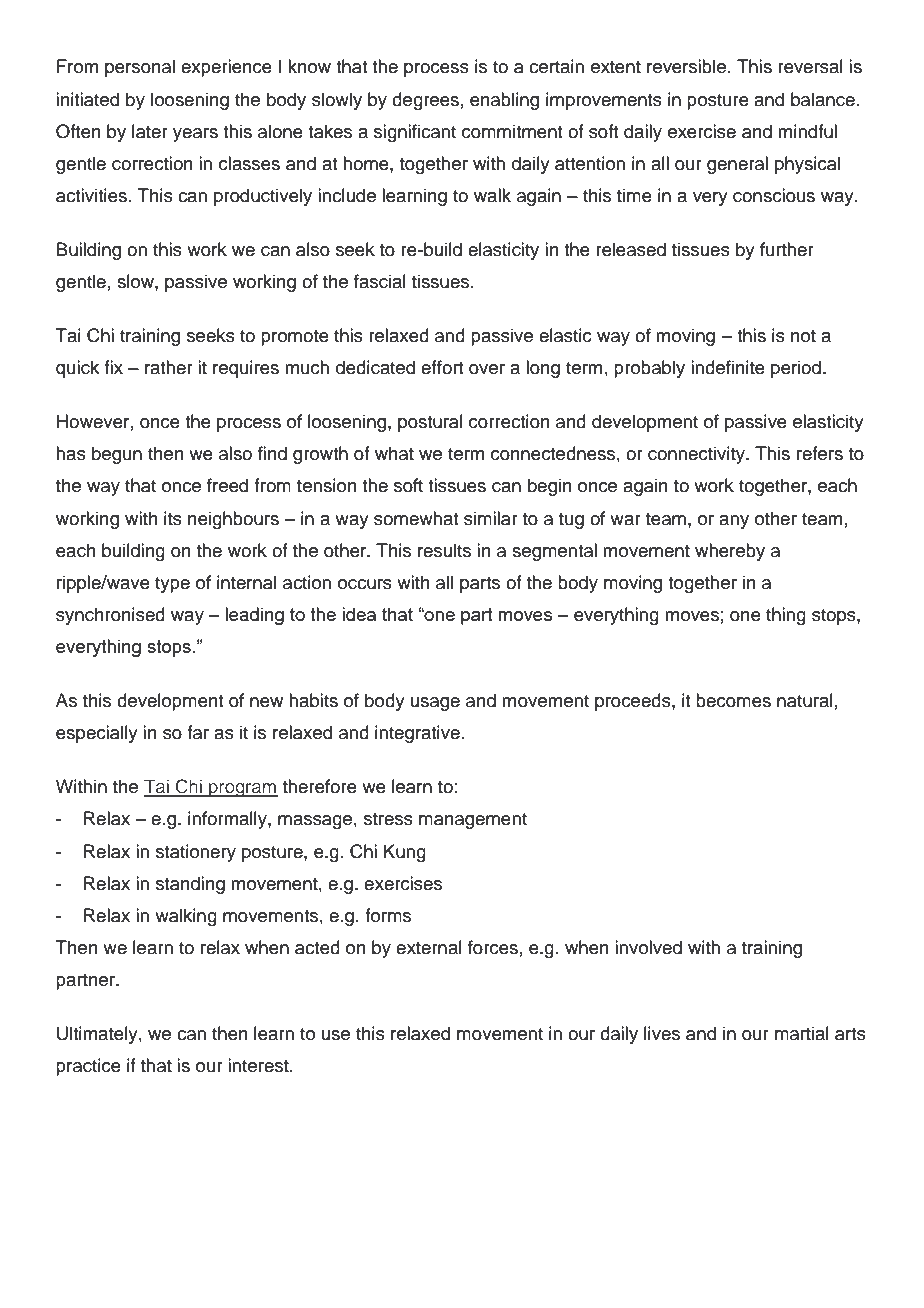 This image has width=924, height=1308. I want to click on use, so click(336, 1035).
